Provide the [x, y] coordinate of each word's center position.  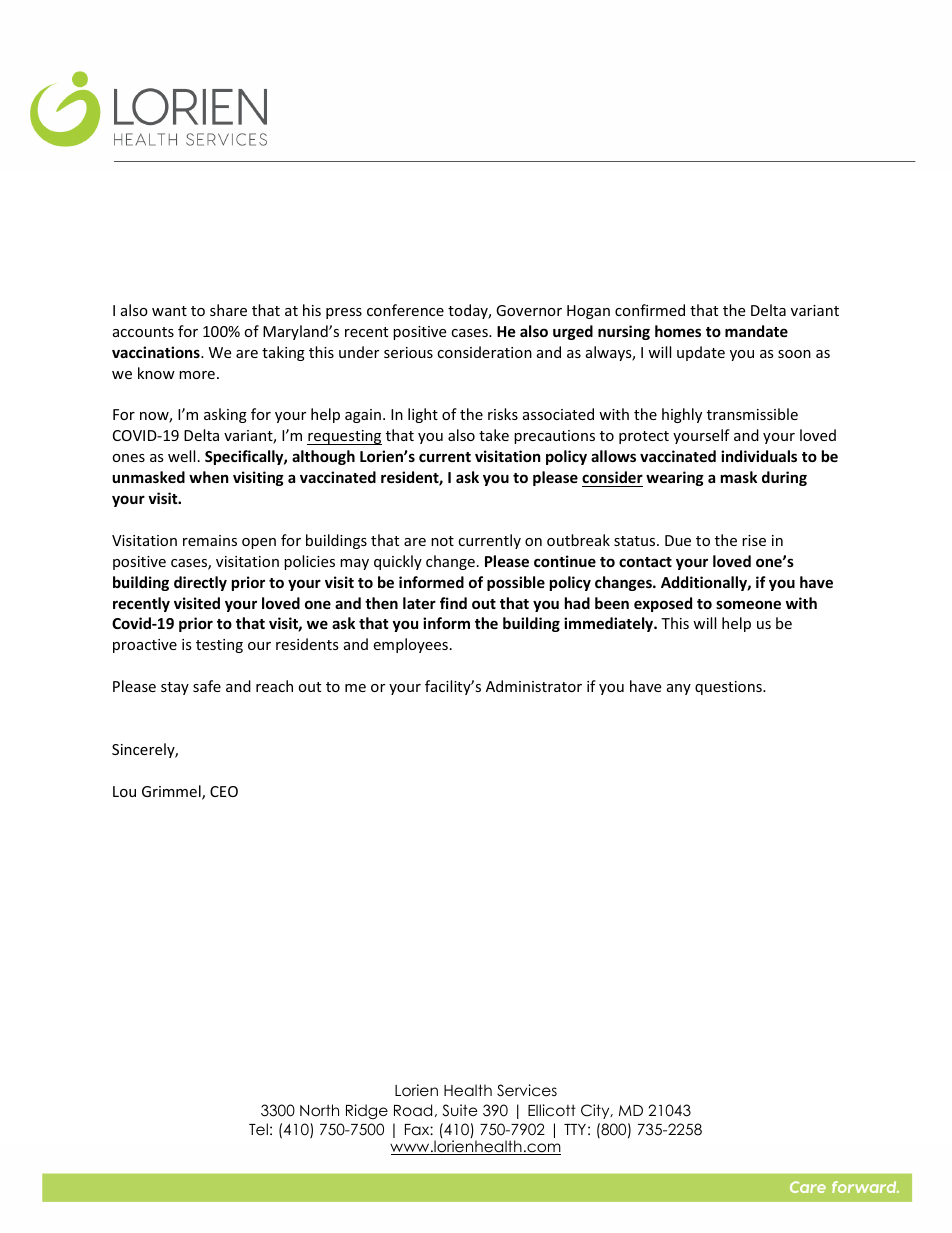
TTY [575, 1129]
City [596, 1111]
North [319, 1110]
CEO [224, 791]
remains [210, 540]
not [442, 541]
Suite [460, 1110]
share [228, 310]
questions [729, 688]
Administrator [534, 686]
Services [527, 1090]
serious [408, 352]
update [701, 353]
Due [678, 540]
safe [207, 686]
